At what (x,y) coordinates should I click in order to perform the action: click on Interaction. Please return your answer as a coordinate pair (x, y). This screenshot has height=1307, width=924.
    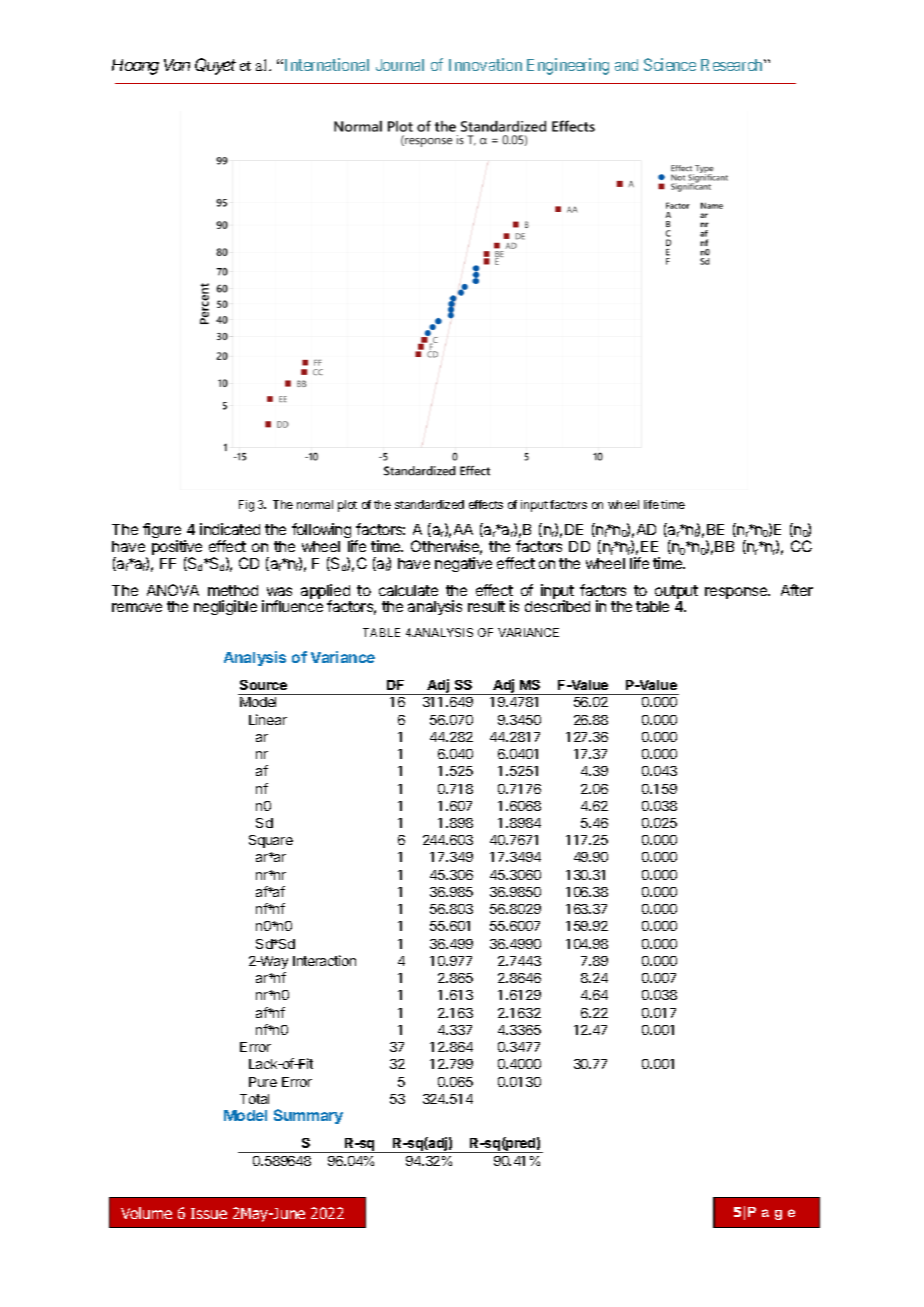
    Looking at the image, I should click on (324, 960).
